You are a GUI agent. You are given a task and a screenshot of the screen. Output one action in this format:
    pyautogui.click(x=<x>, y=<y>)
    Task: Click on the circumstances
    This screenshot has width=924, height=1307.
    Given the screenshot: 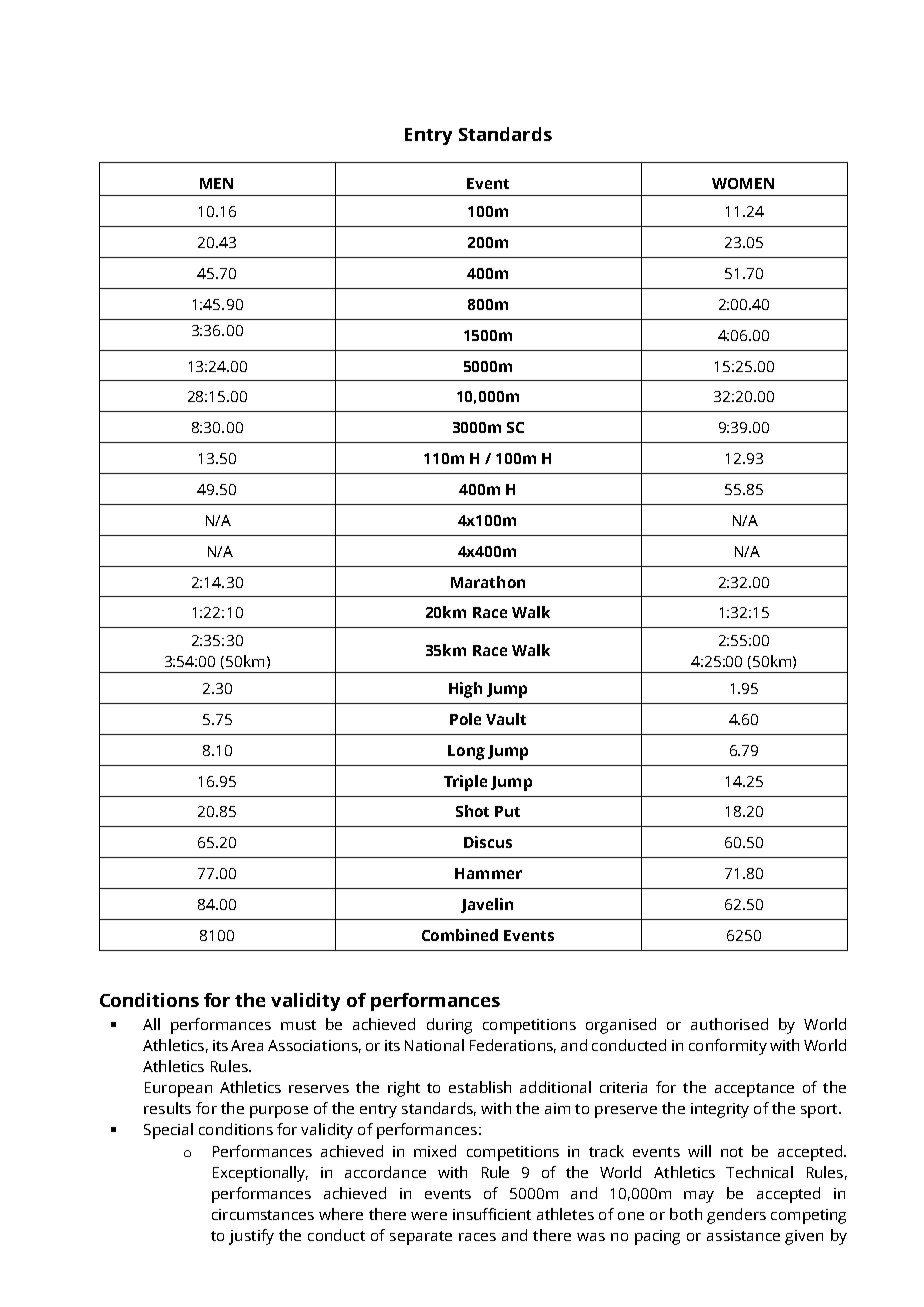 What is the action you would take?
    pyautogui.click(x=263, y=1214)
